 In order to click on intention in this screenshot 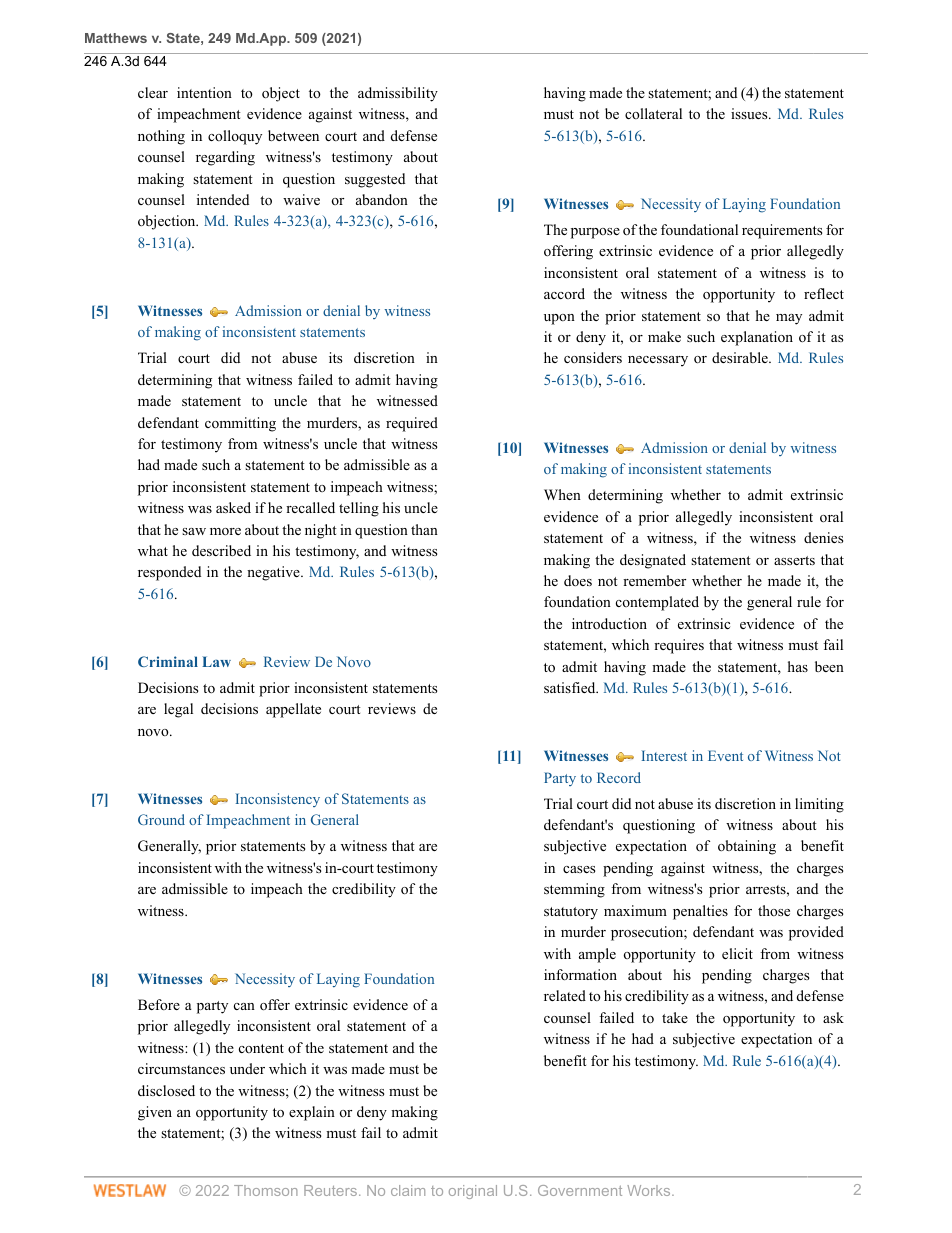, I will do `click(204, 92)`.
